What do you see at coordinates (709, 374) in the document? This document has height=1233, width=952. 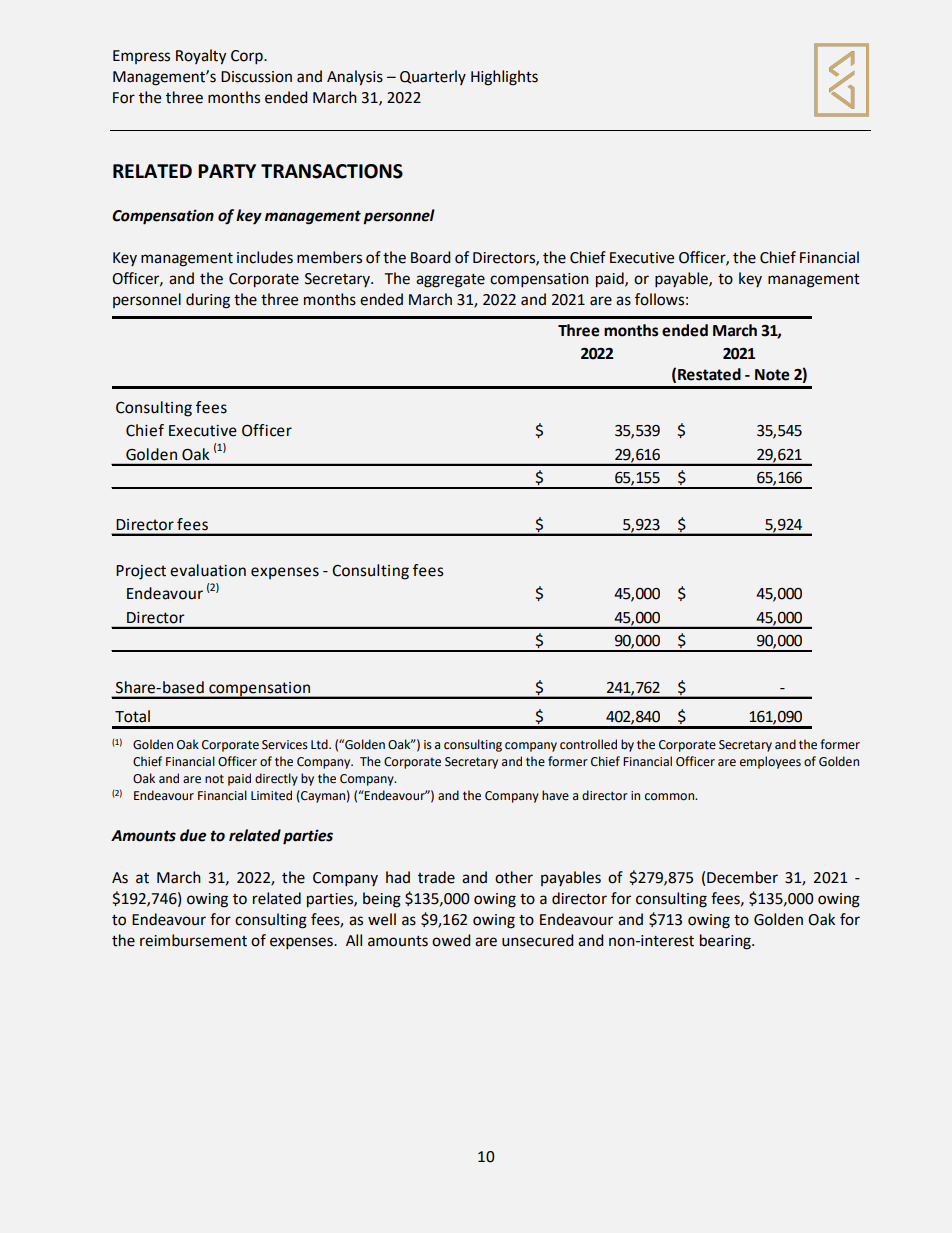 I see `Restated` at bounding box center [709, 374].
